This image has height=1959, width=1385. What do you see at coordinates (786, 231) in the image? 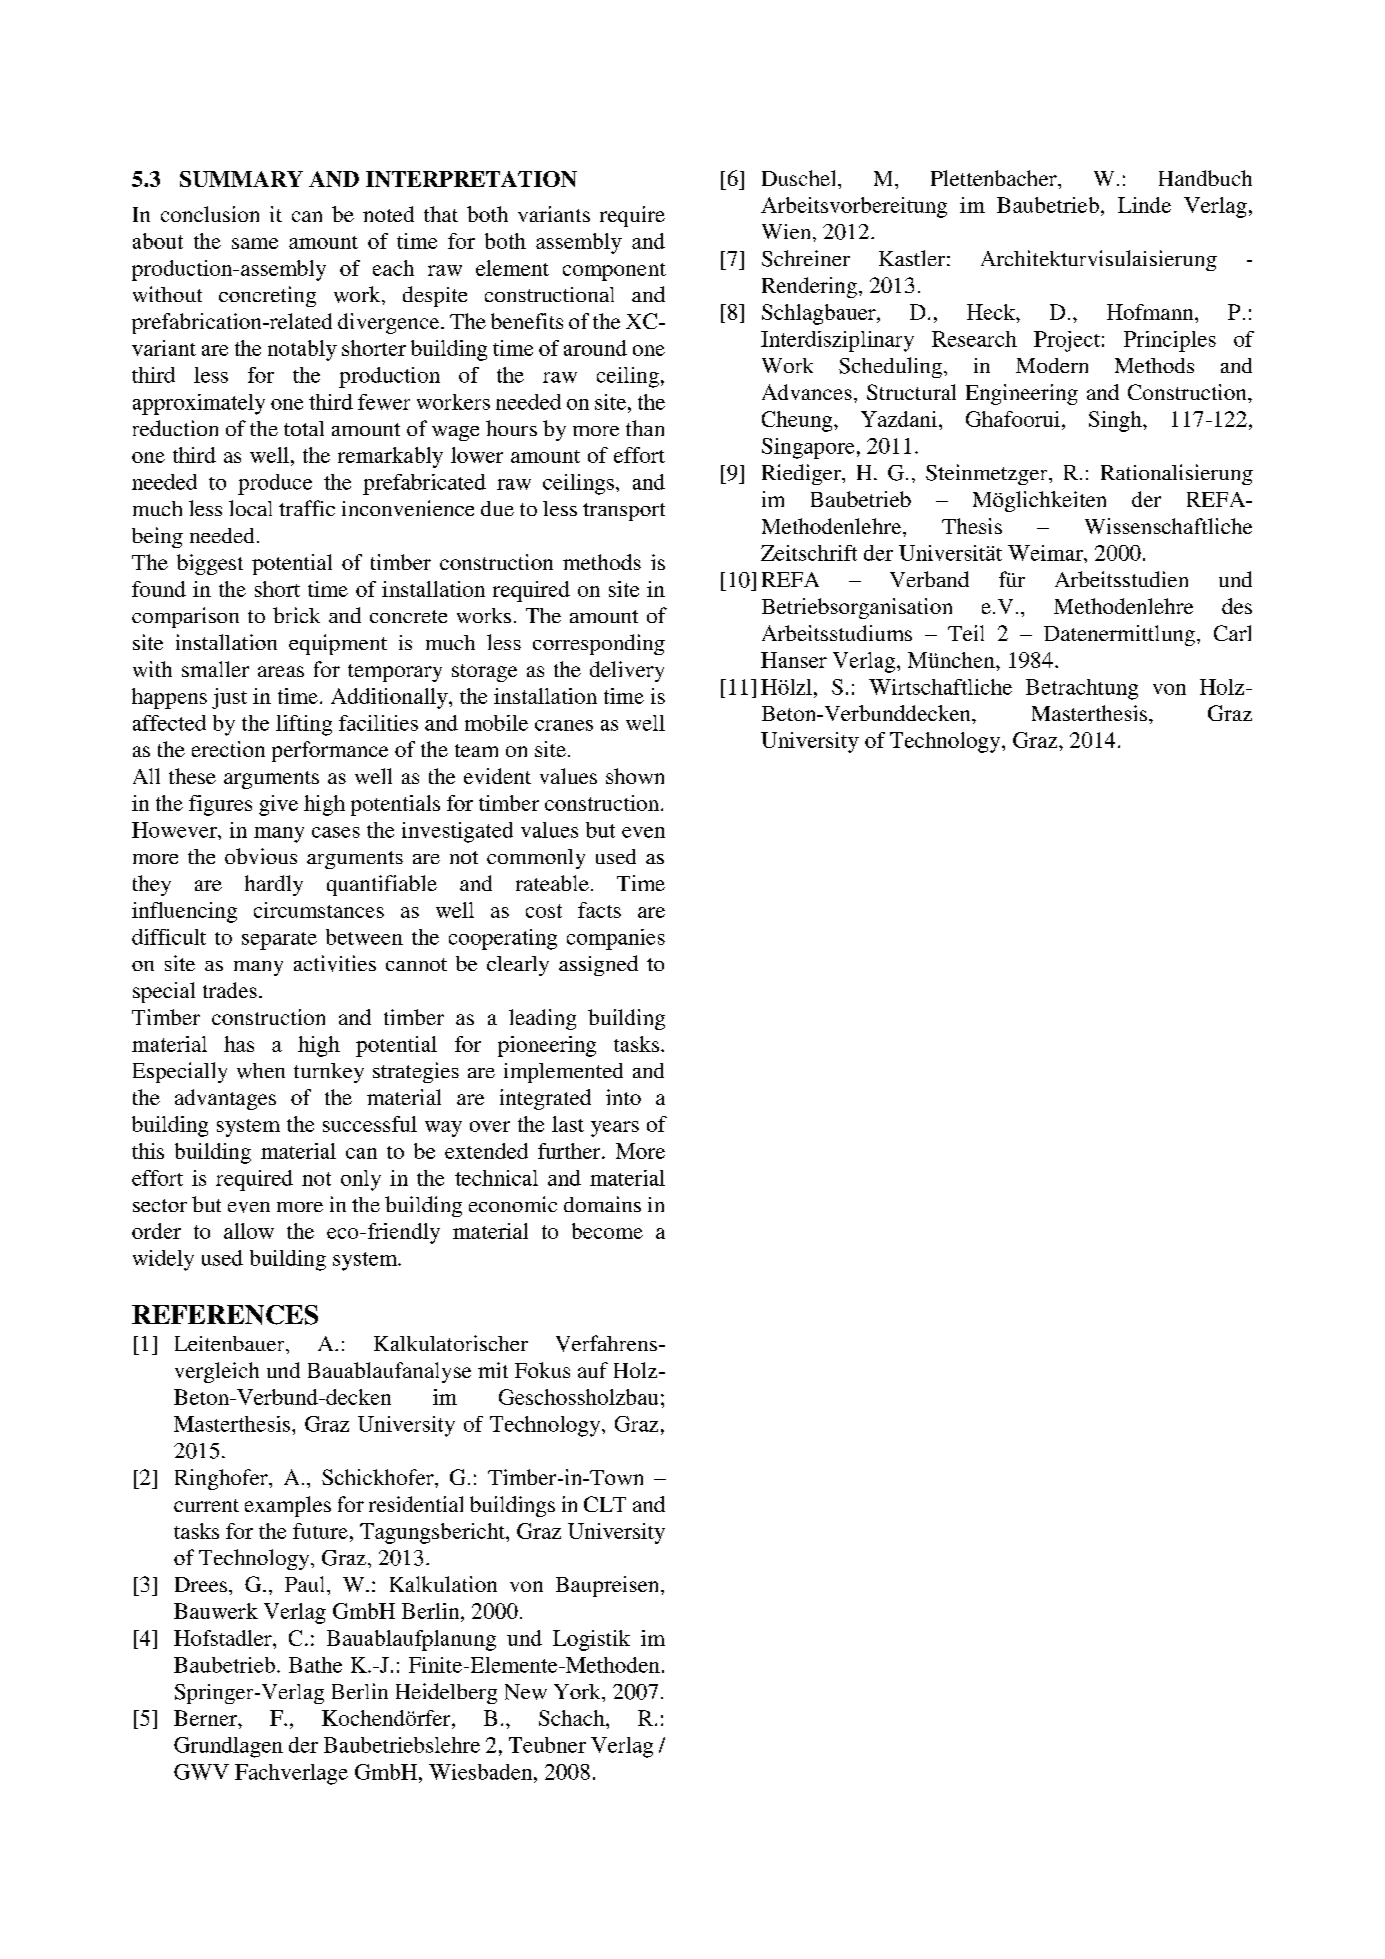
I see `Wien` at bounding box center [786, 231].
